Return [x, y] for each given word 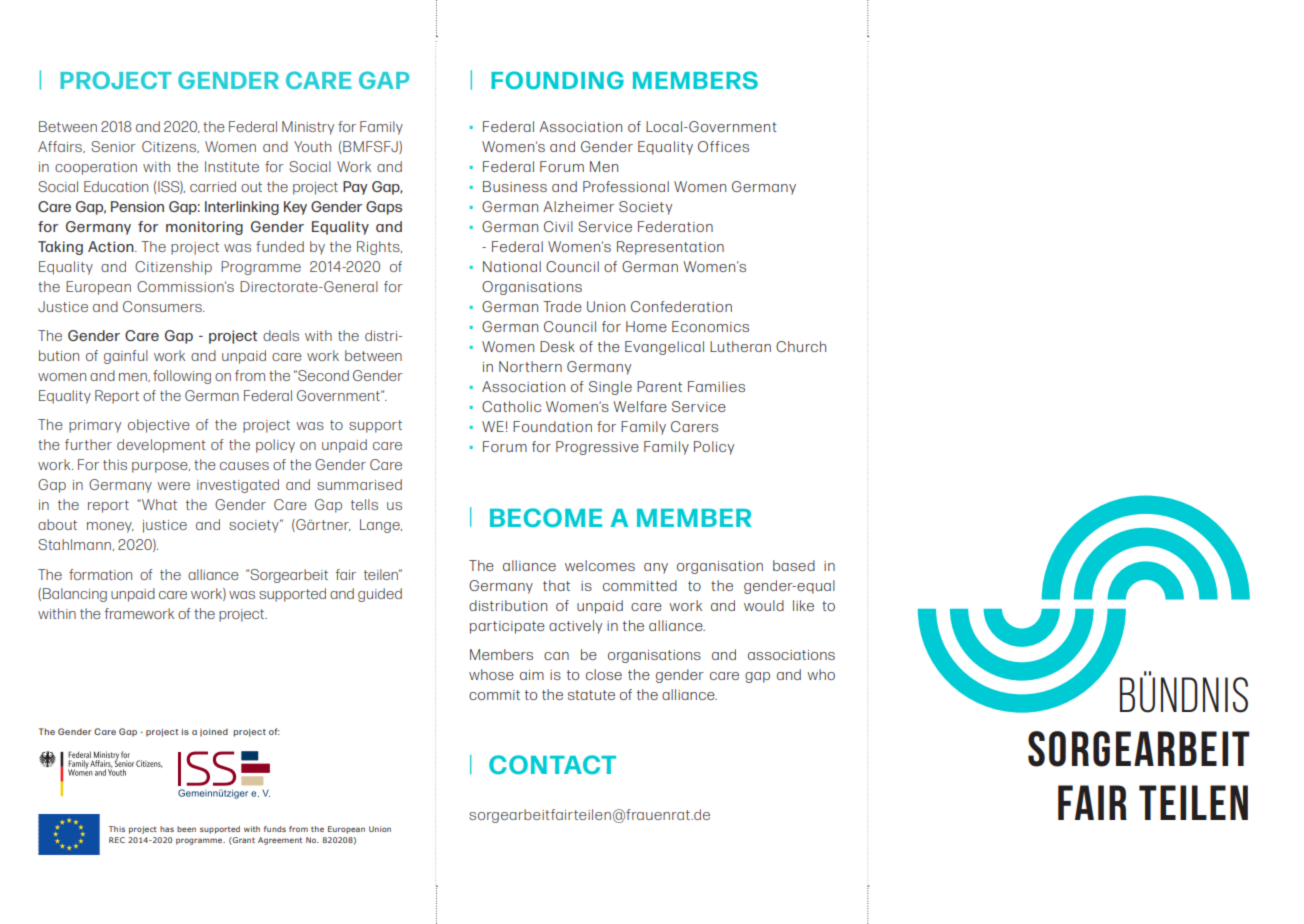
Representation [670, 248]
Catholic [511, 406]
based [794, 565]
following [182, 377]
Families [716, 386]
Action [112, 246]
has [167, 829]
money [110, 527]
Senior [113, 146]
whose [491, 674]
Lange [381, 526]
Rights [379, 248]
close [604, 674]
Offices [723, 146]
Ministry [308, 128]
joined [214, 732]
